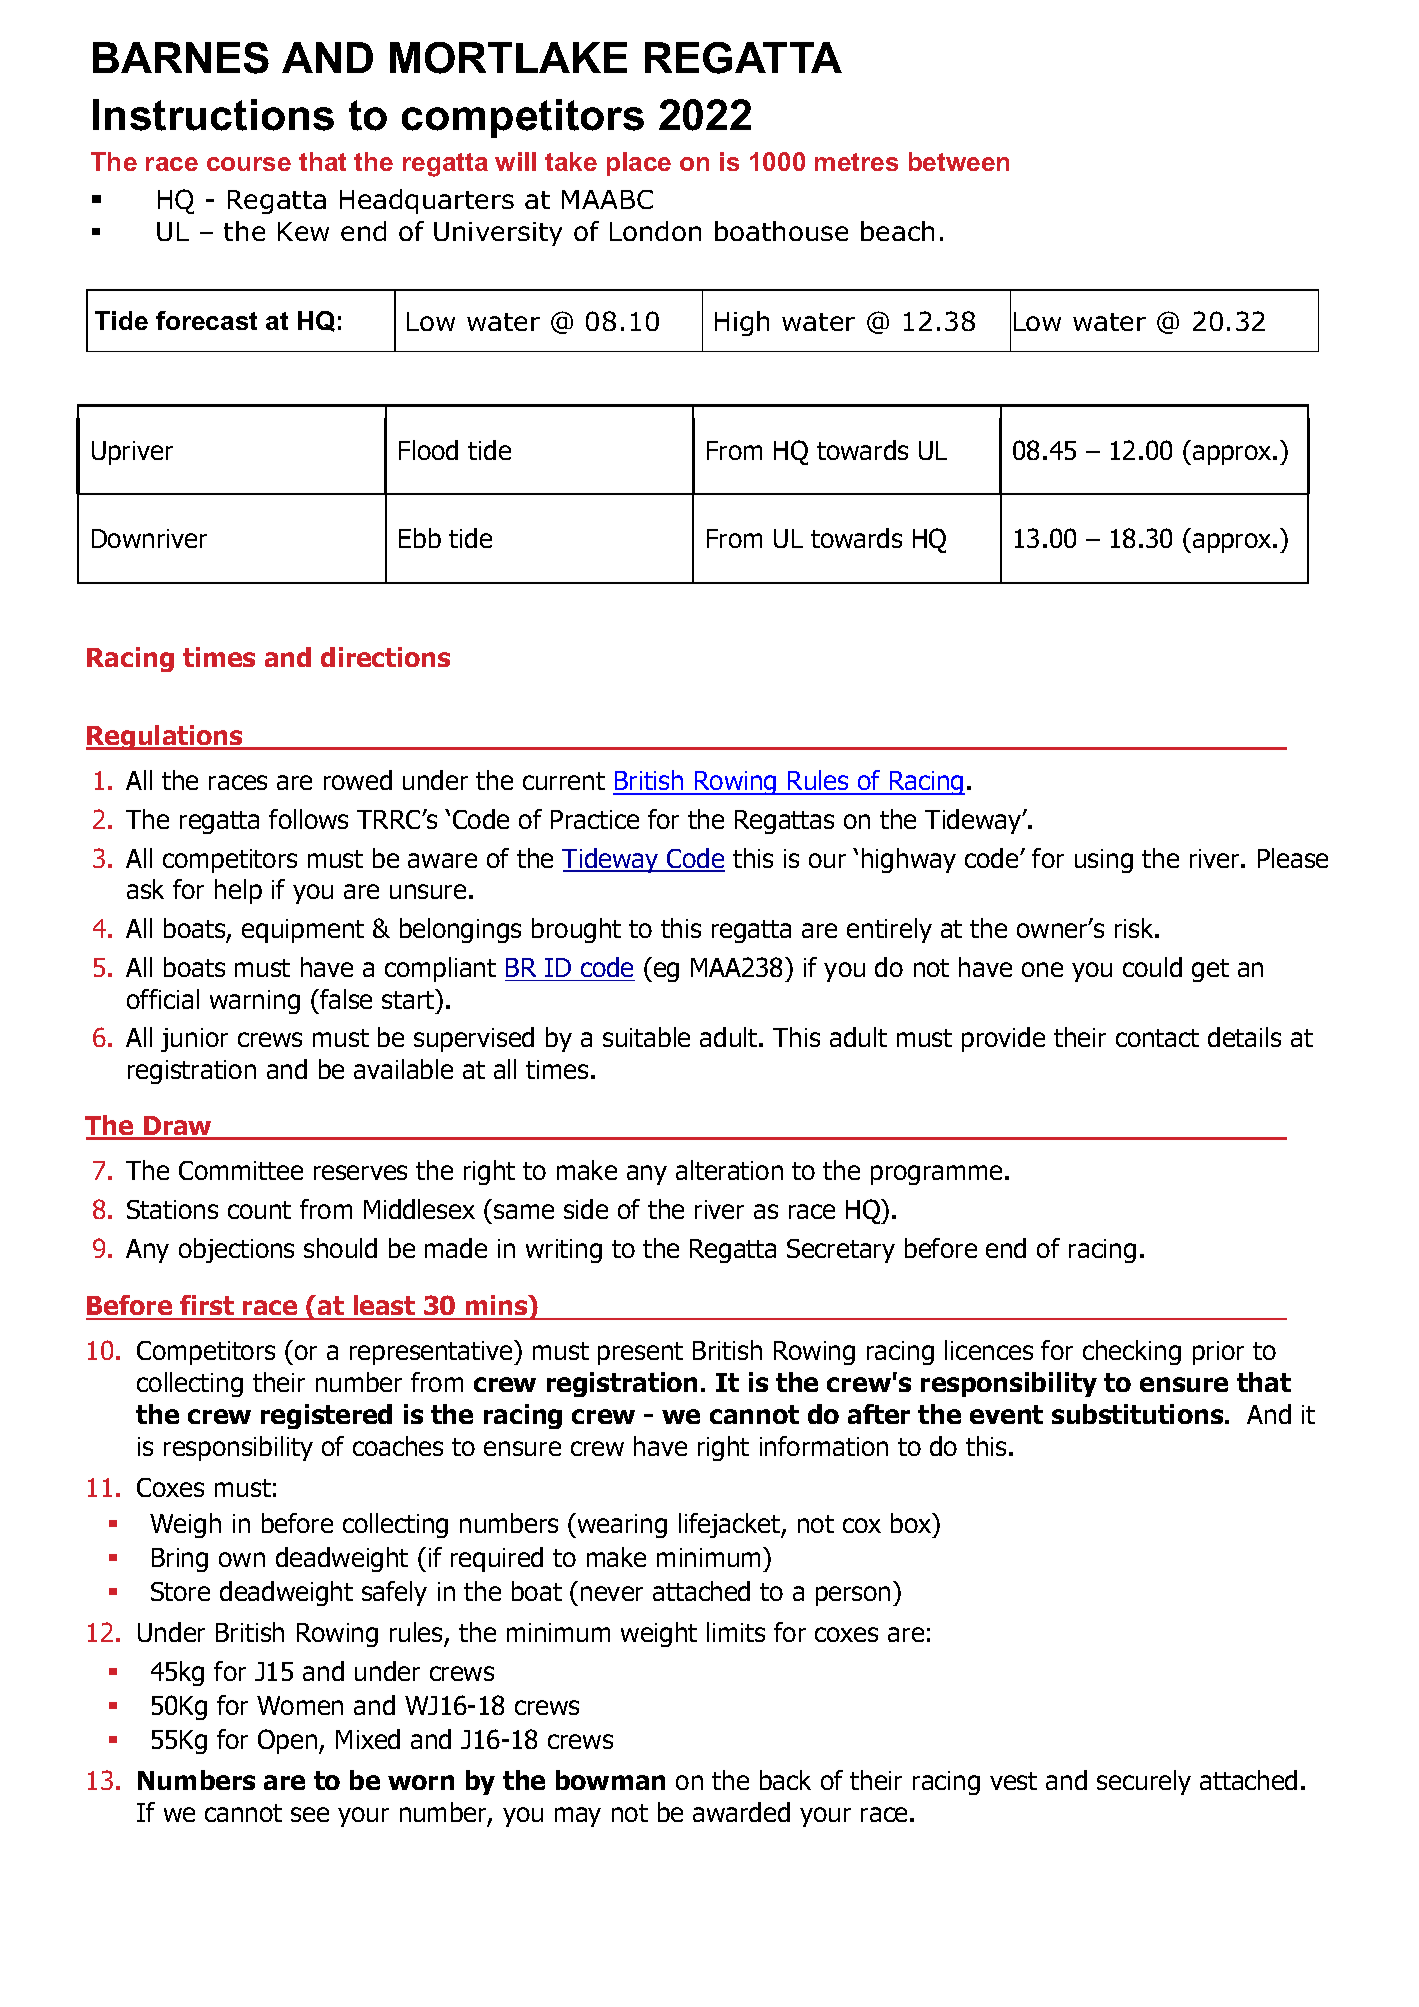  Describe the element at coordinates (576, 930) in the document. I see `brought` at that location.
